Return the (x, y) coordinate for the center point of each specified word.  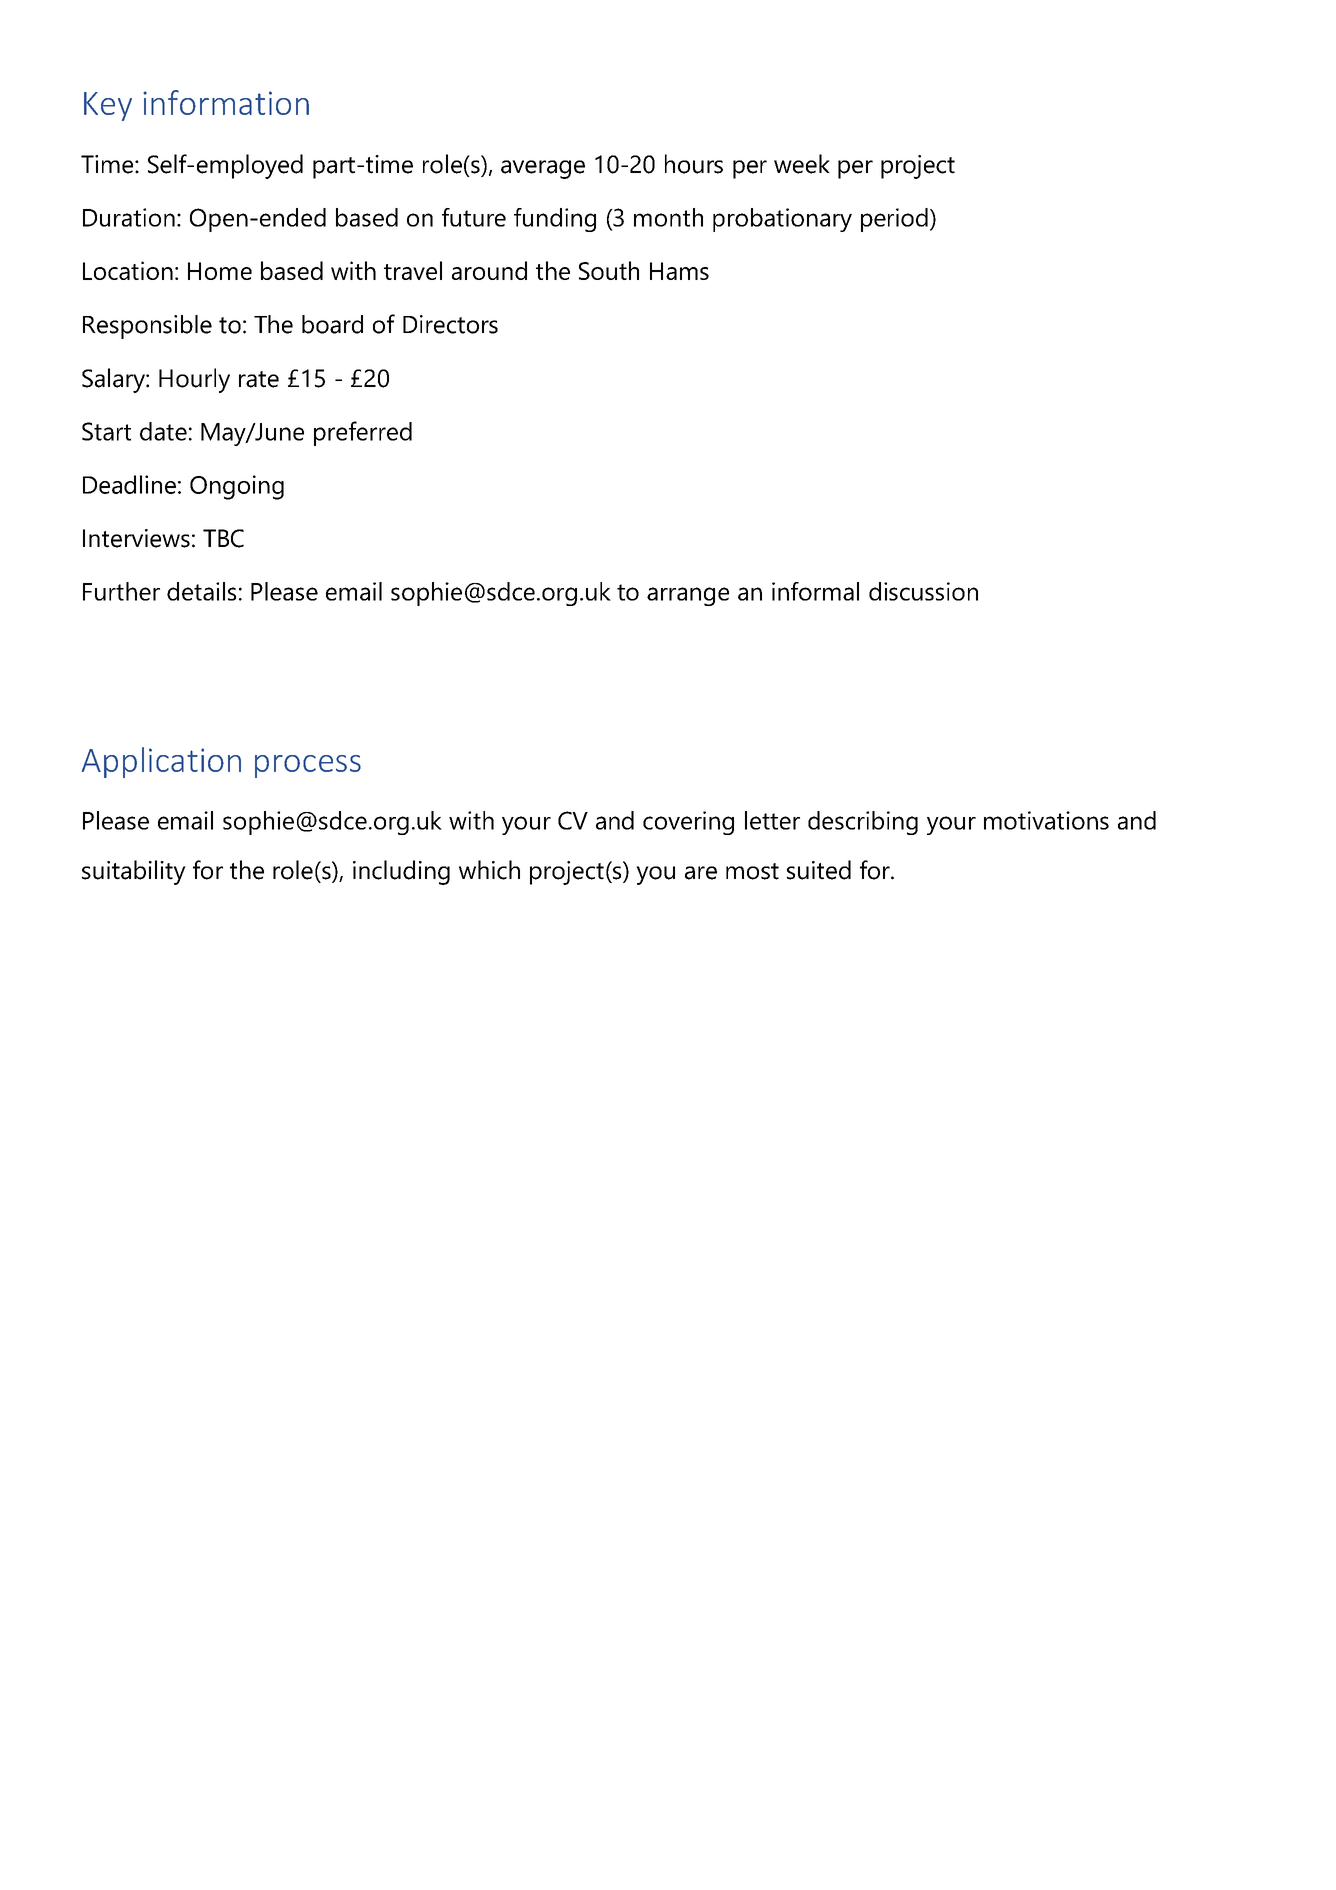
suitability (134, 872)
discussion (923, 591)
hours (694, 164)
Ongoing (237, 487)
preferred (363, 433)
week (802, 164)
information (226, 102)
